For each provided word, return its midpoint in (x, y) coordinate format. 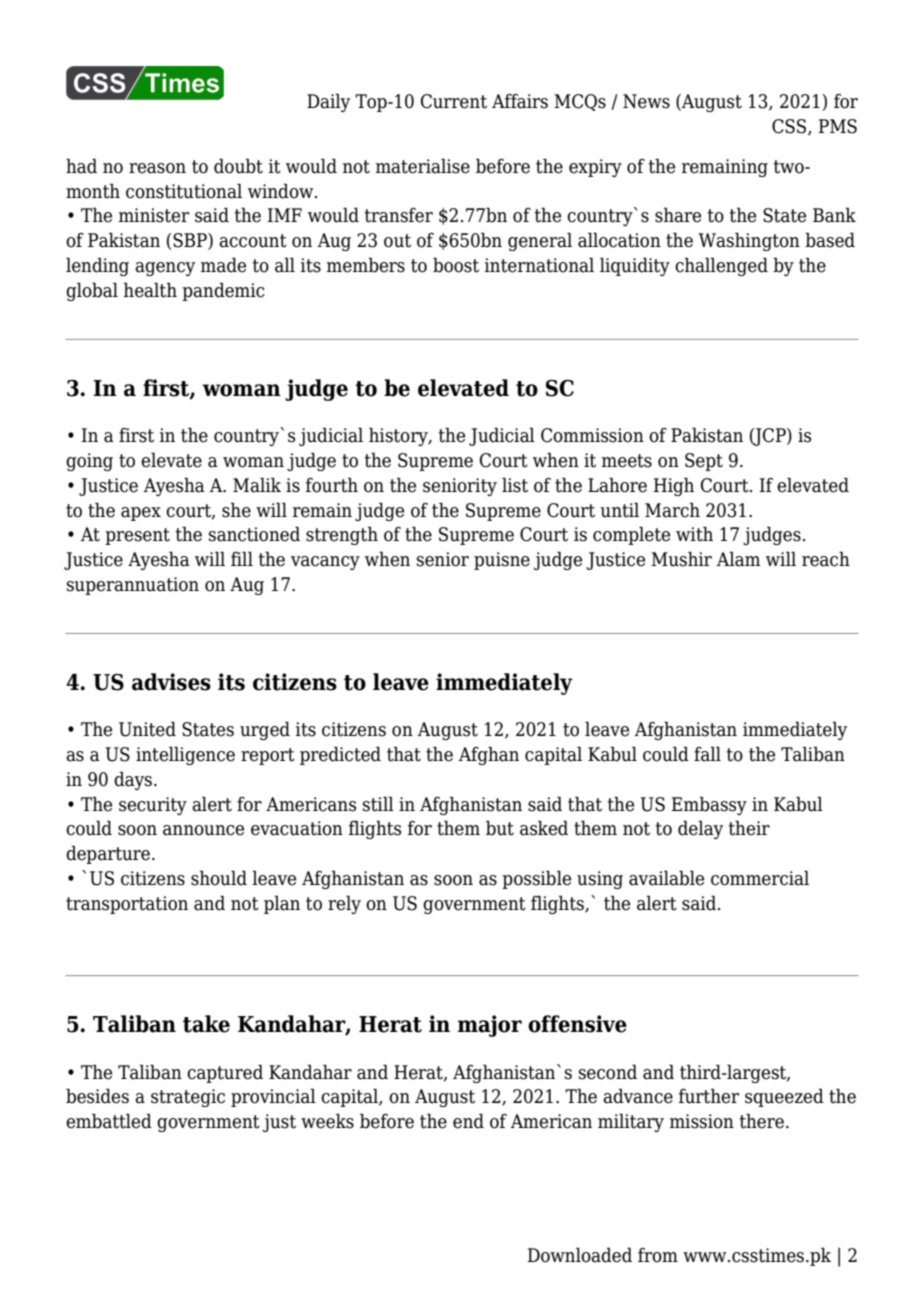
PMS (837, 126)
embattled (109, 1121)
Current (454, 101)
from (658, 1255)
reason (157, 168)
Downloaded (579, 1255)
